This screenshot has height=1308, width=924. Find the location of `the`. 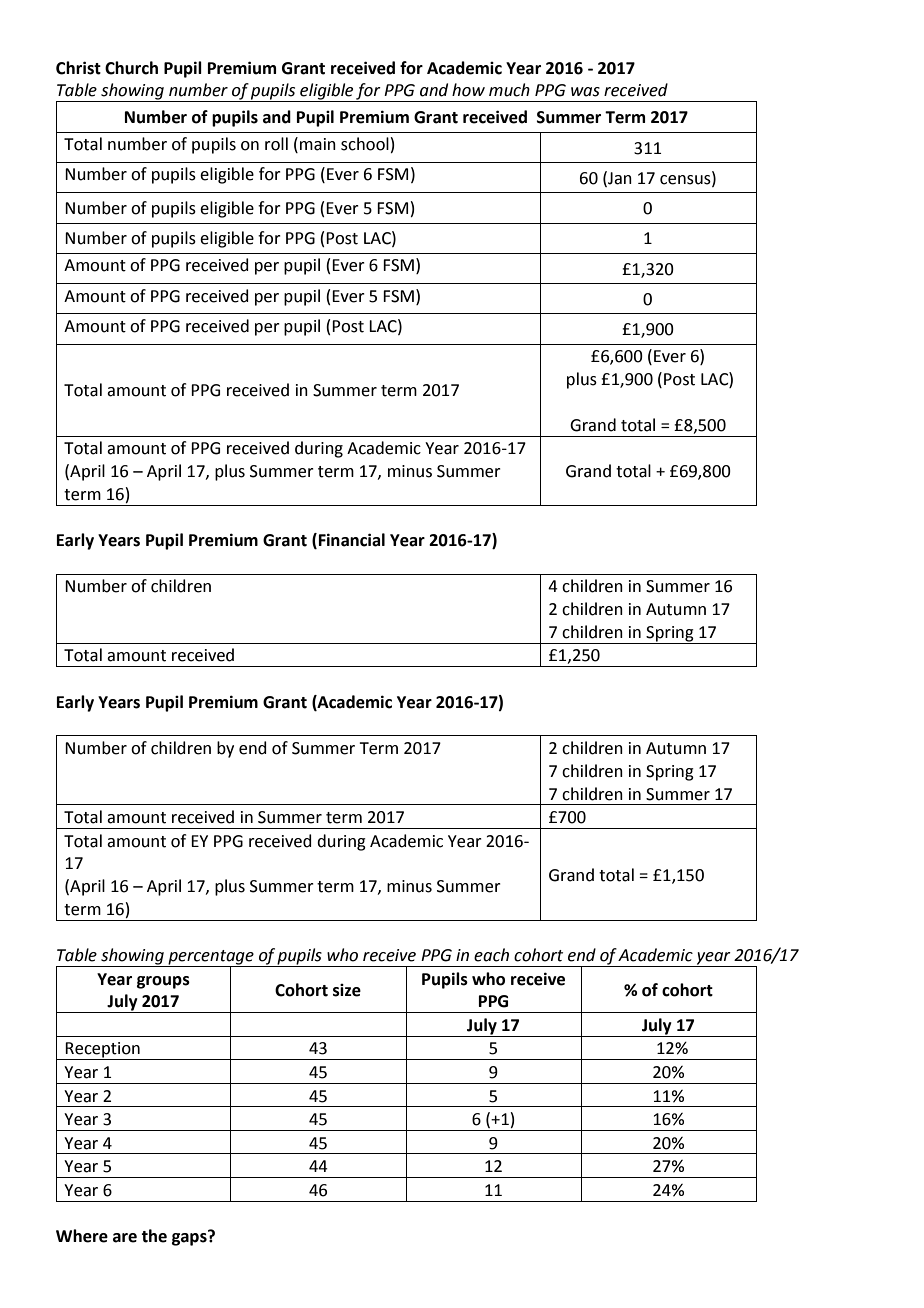

the is located at coordinates (154, 1236).
